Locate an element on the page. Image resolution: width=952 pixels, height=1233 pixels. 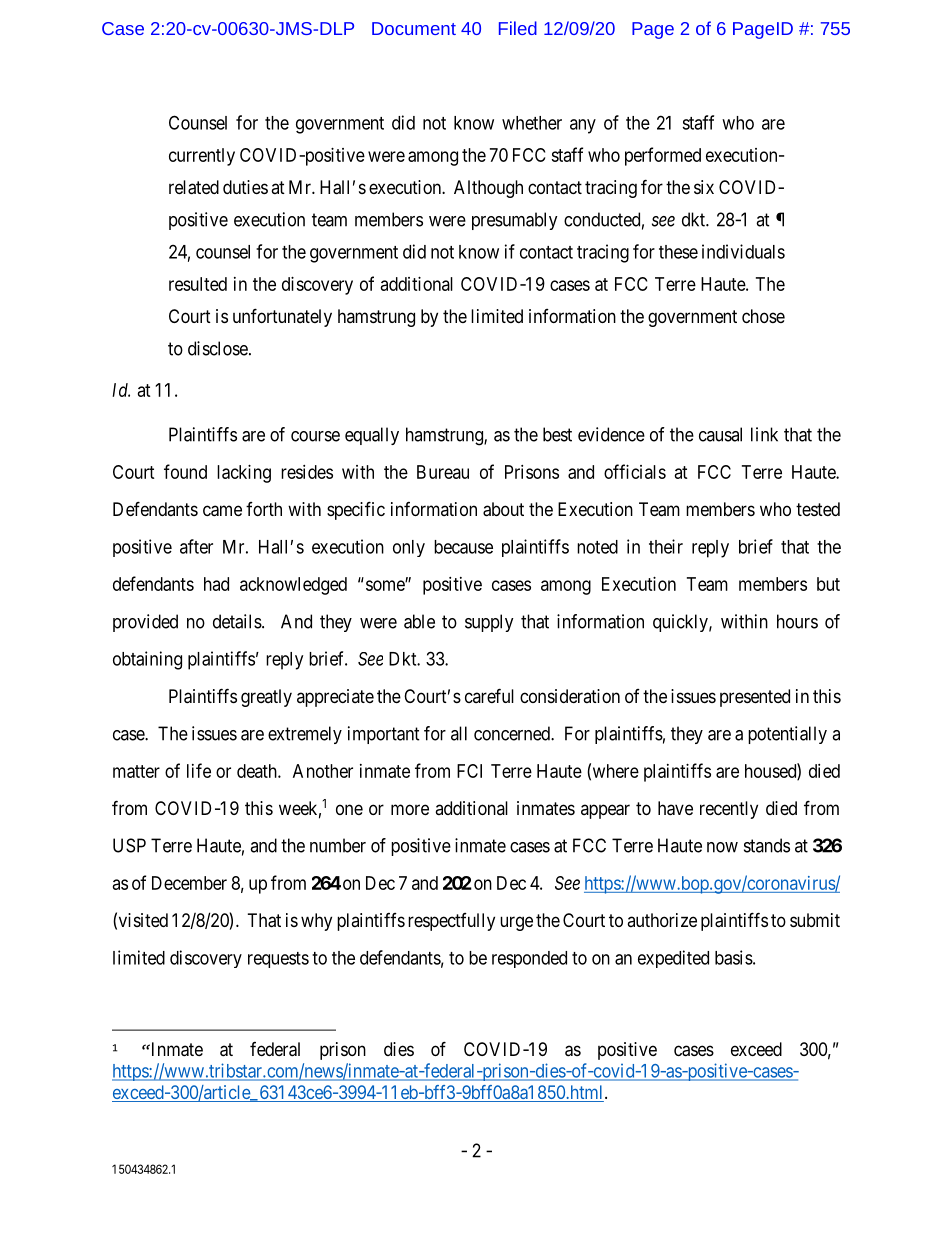
performed is located at coordinates (663, 156).
